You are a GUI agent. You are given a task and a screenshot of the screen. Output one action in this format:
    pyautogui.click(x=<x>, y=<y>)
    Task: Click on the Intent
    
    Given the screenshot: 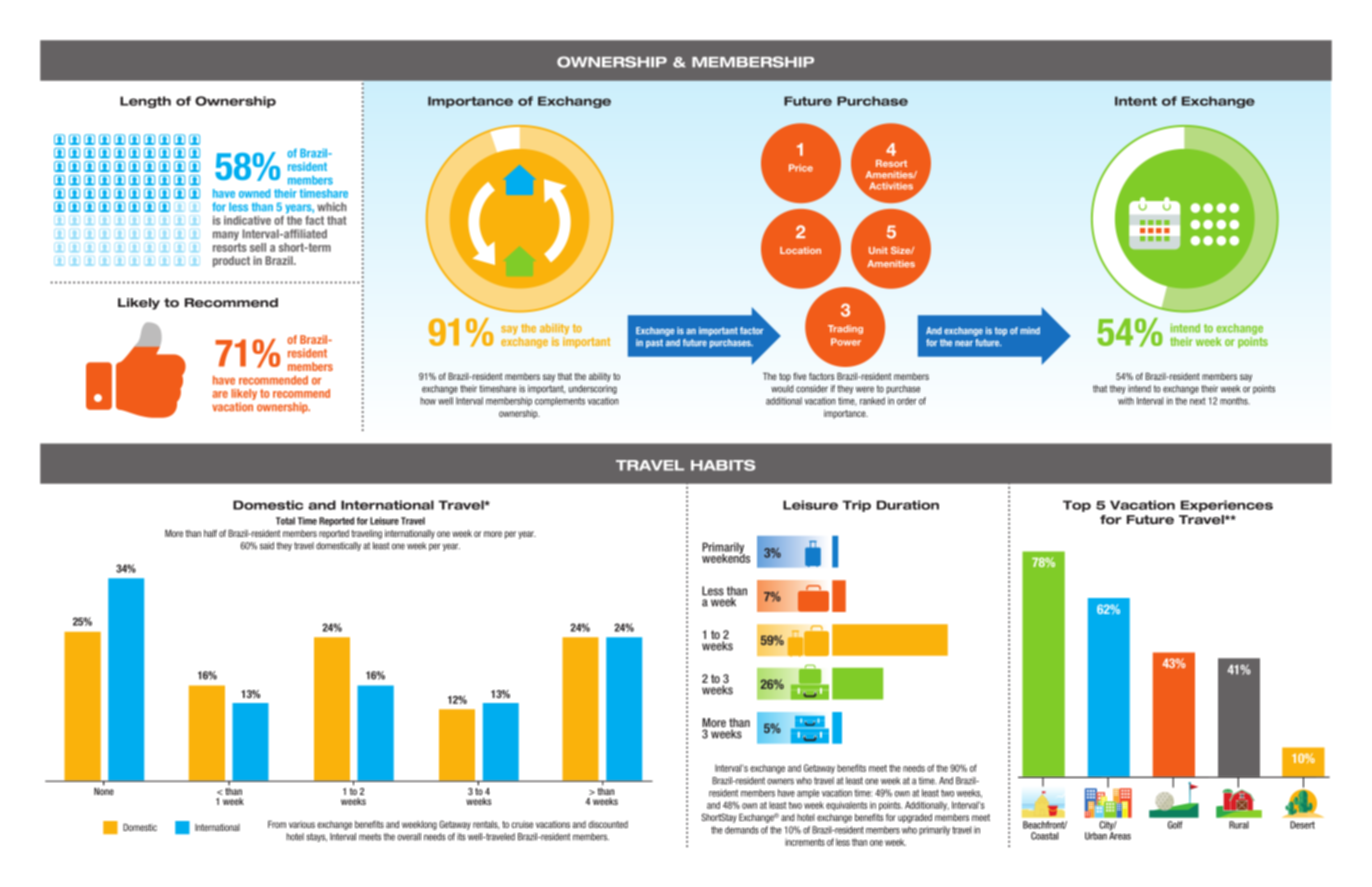 What is the action you would take?
    pyautogui.click(x=1136, y=101)
